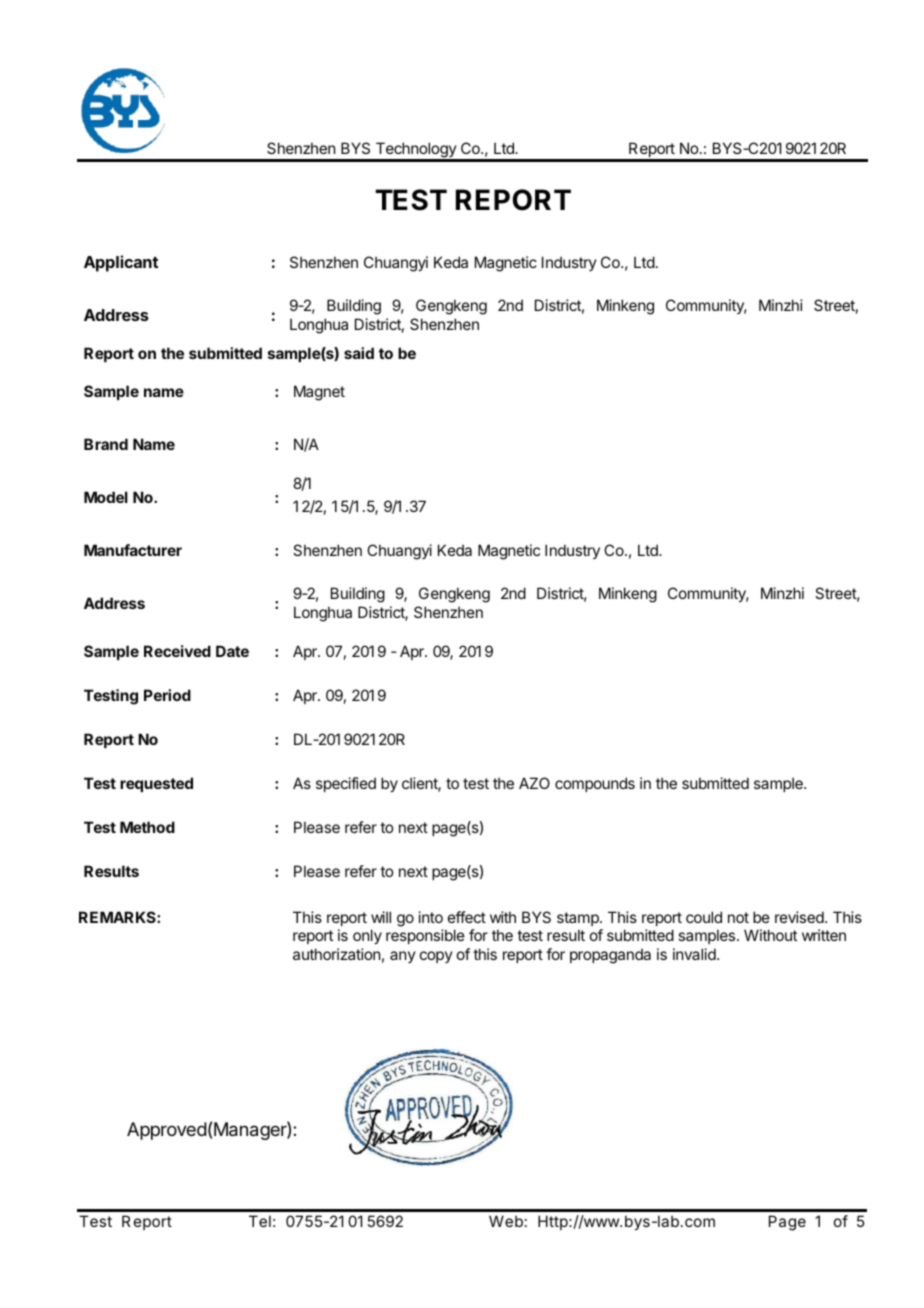 The image size is (924, 1308). What do you see at coordinates (738, 917) in the screenshot?
I see `not` at bounding box center [738, 917].
